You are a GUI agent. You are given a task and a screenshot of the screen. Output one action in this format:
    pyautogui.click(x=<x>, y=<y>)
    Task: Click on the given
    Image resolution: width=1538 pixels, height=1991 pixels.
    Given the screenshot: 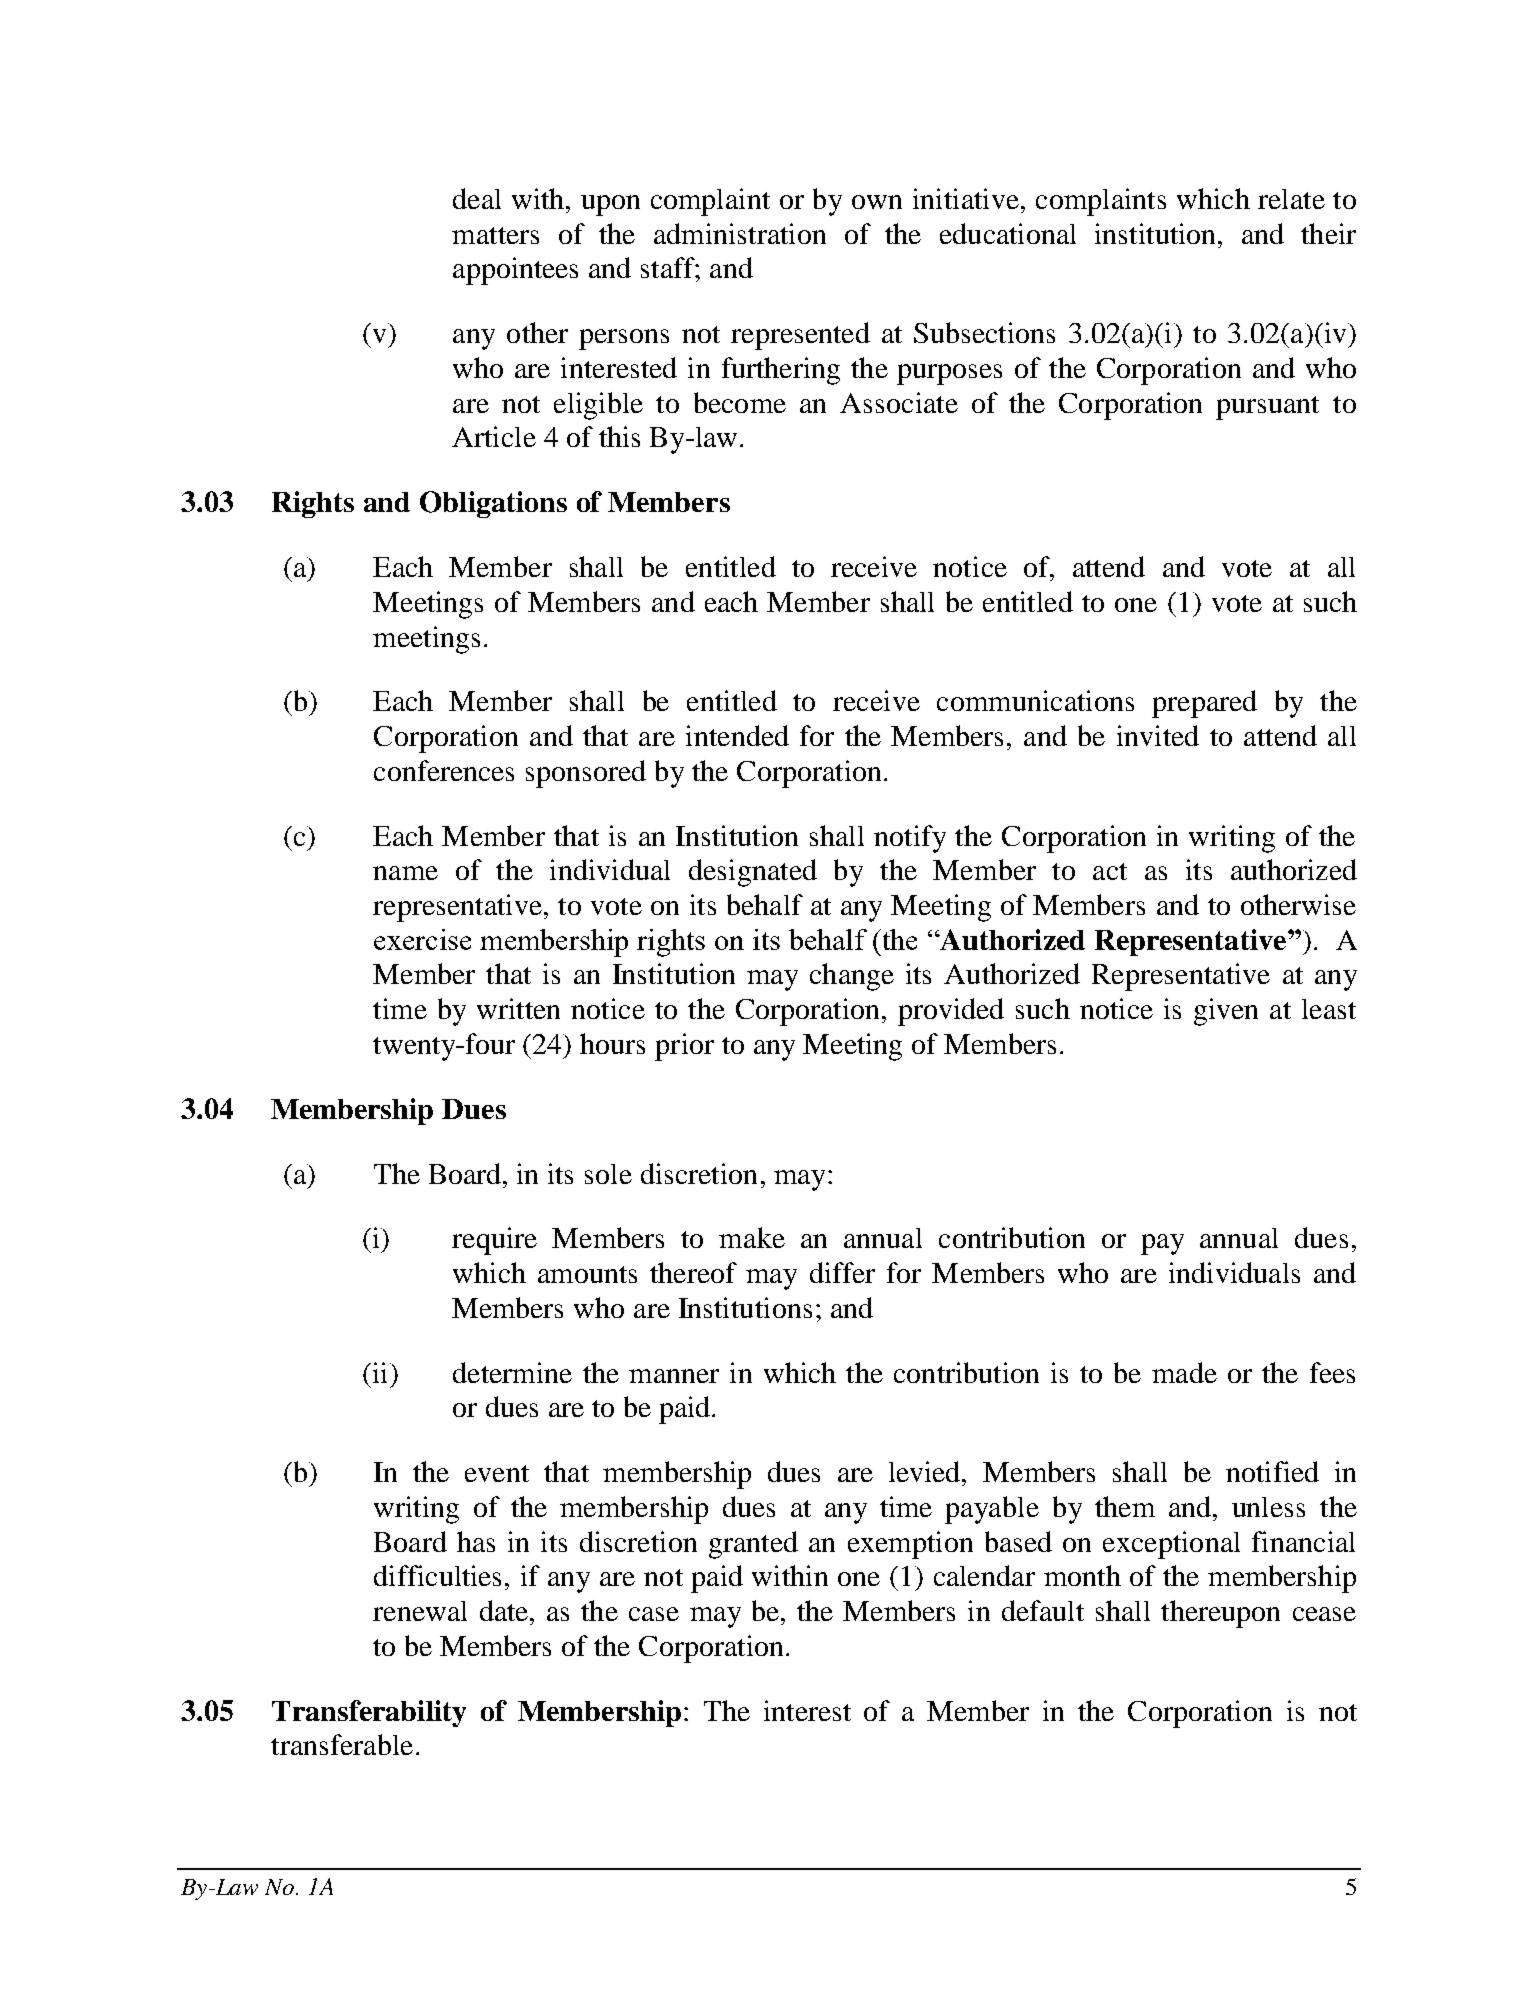 What is the action you would take?
    pyautogui.click(x=1226, y=1012)
